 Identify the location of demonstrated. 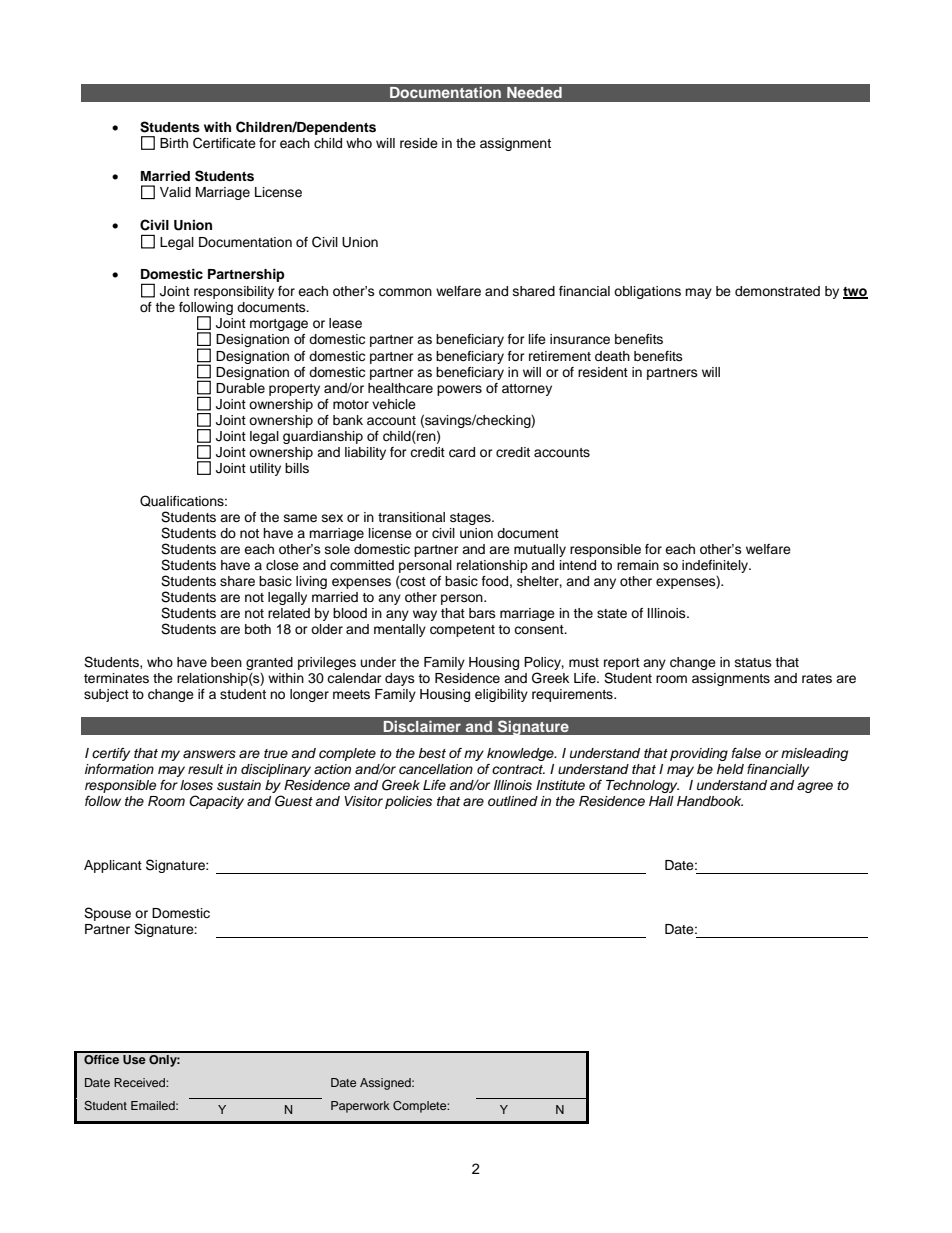
(777, 291).
